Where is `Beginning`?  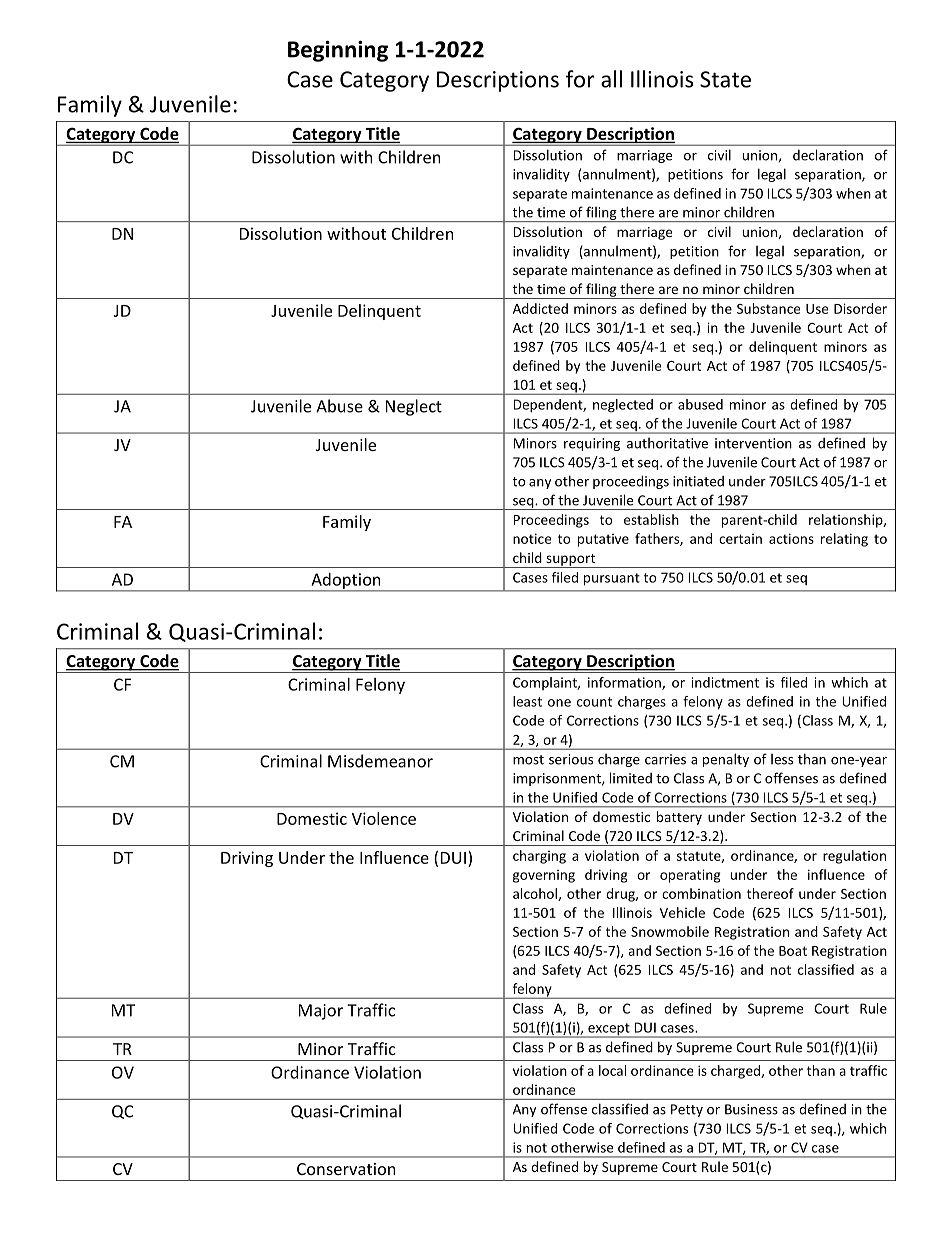 Beginning is located at coordinates (338, 51).
